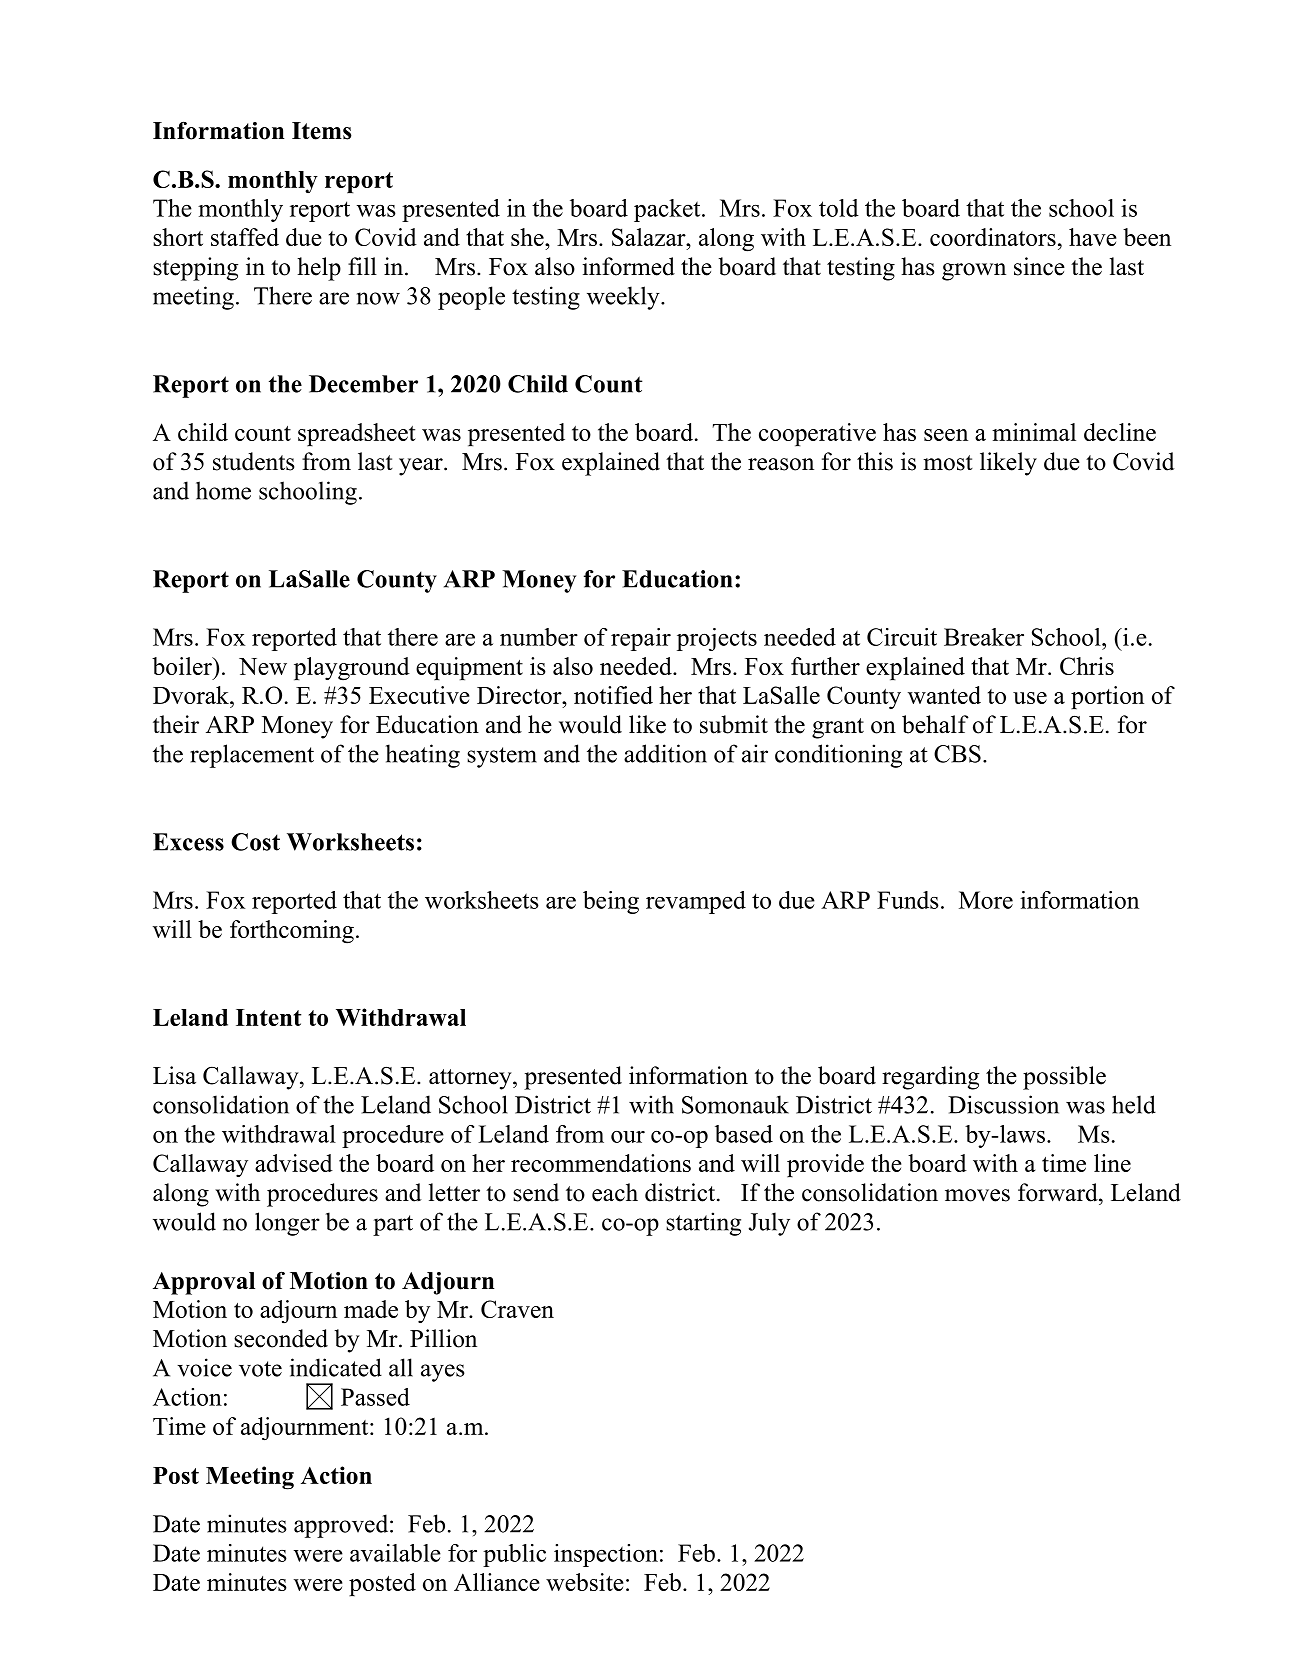 The width and height of the image is (1296, 1678). What do you see at coordinates (668, 210) in the image?
I see `packet` at bounding box center [668, 210].
